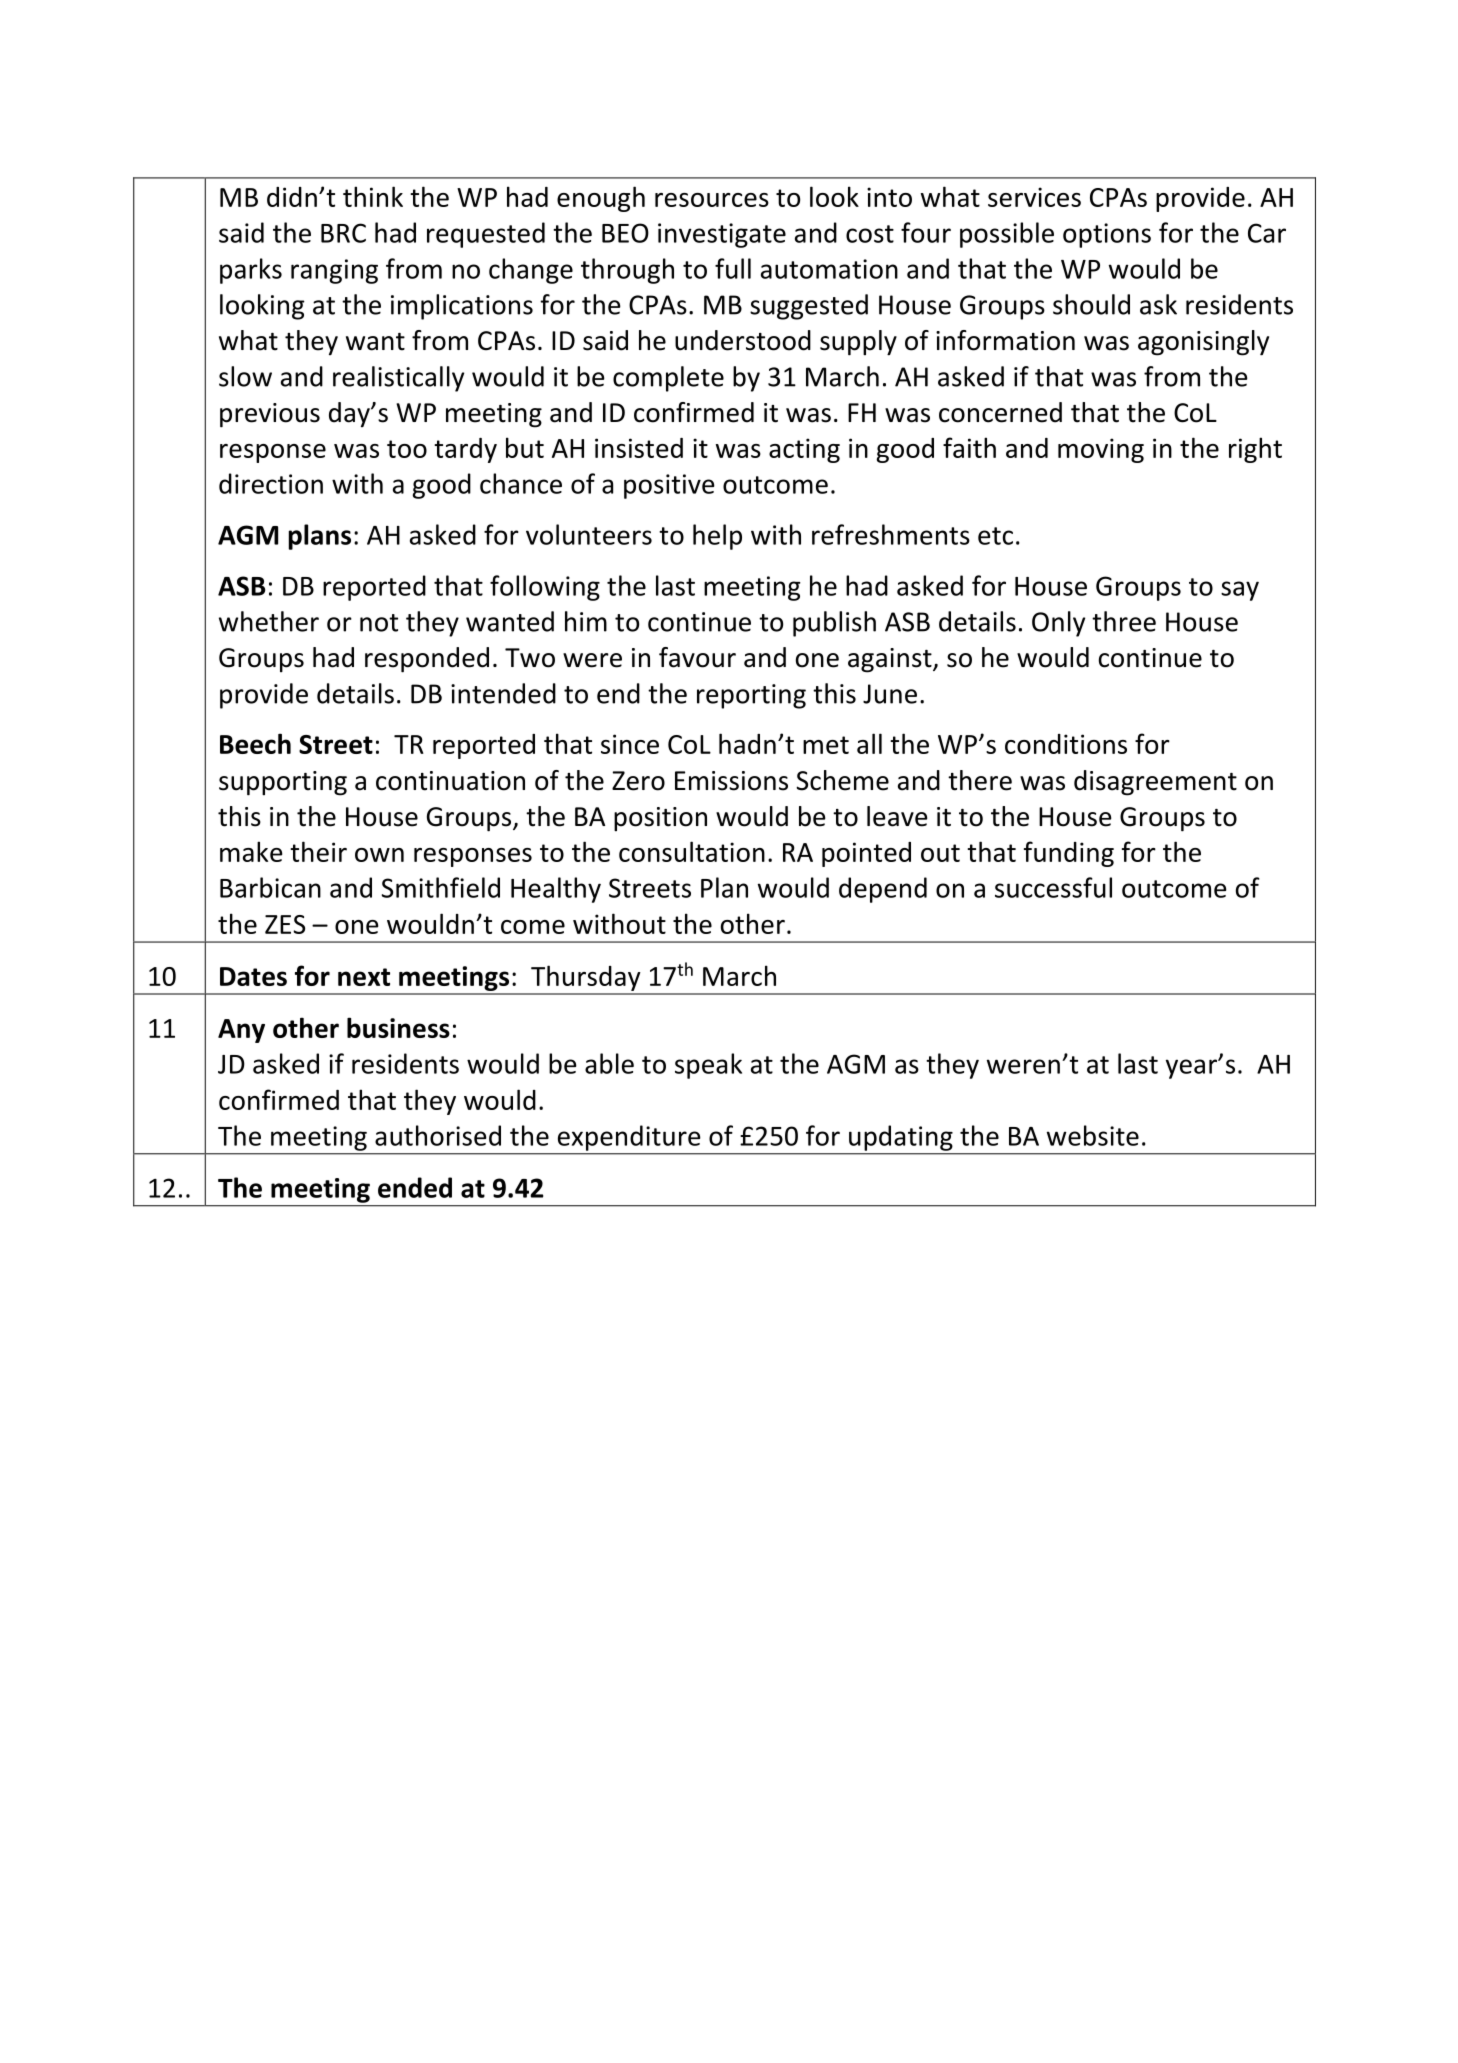 The height and width of the screenshot is (2063, 1458). I want to click on disagreement, so click(1155, 783).
